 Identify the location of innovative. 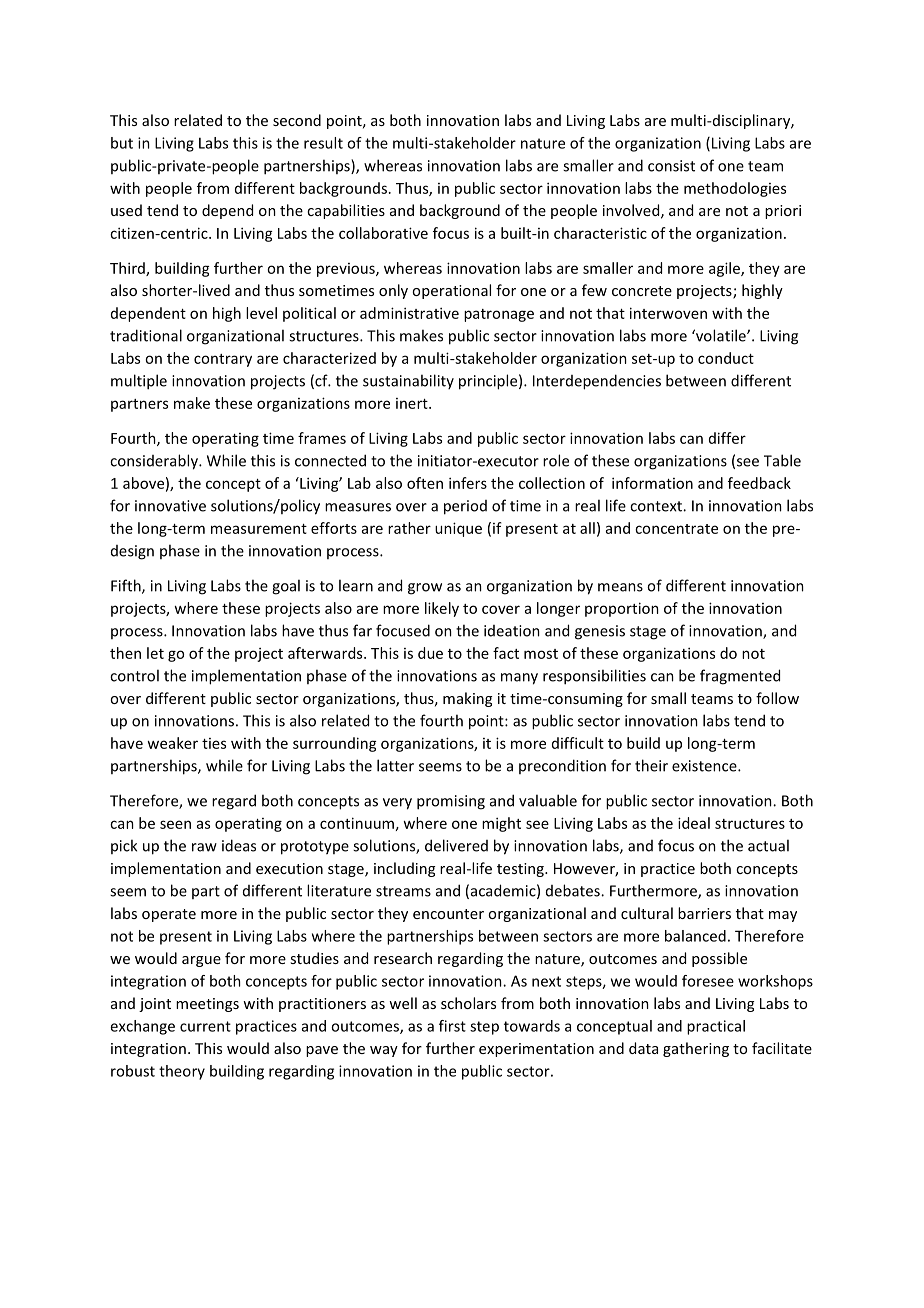
(170, 506).
